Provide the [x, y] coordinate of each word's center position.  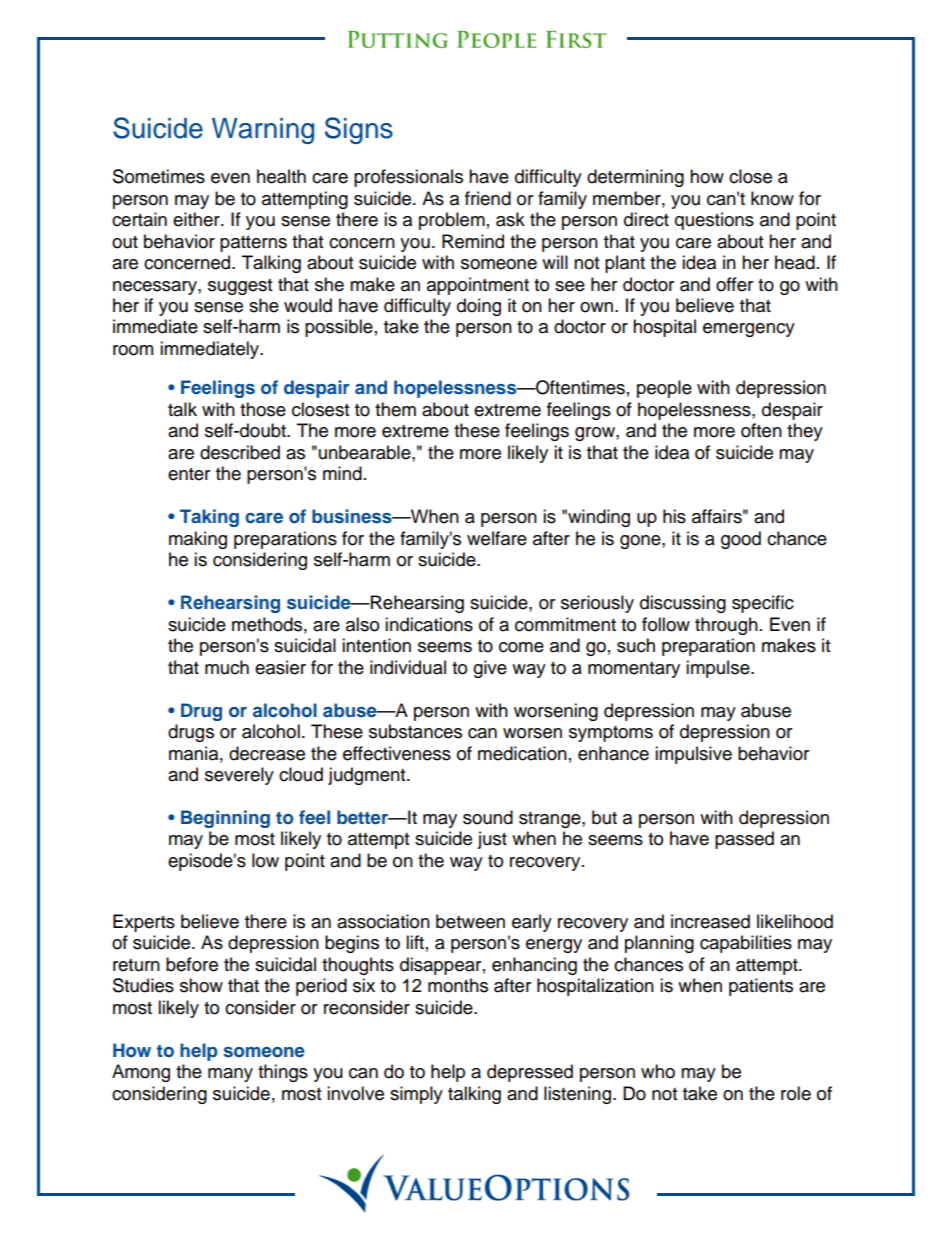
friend [488, 198]
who [658, 1071]
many [230, 1075]
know [772, 198]
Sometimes [159, 176]
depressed [530, 1073]
